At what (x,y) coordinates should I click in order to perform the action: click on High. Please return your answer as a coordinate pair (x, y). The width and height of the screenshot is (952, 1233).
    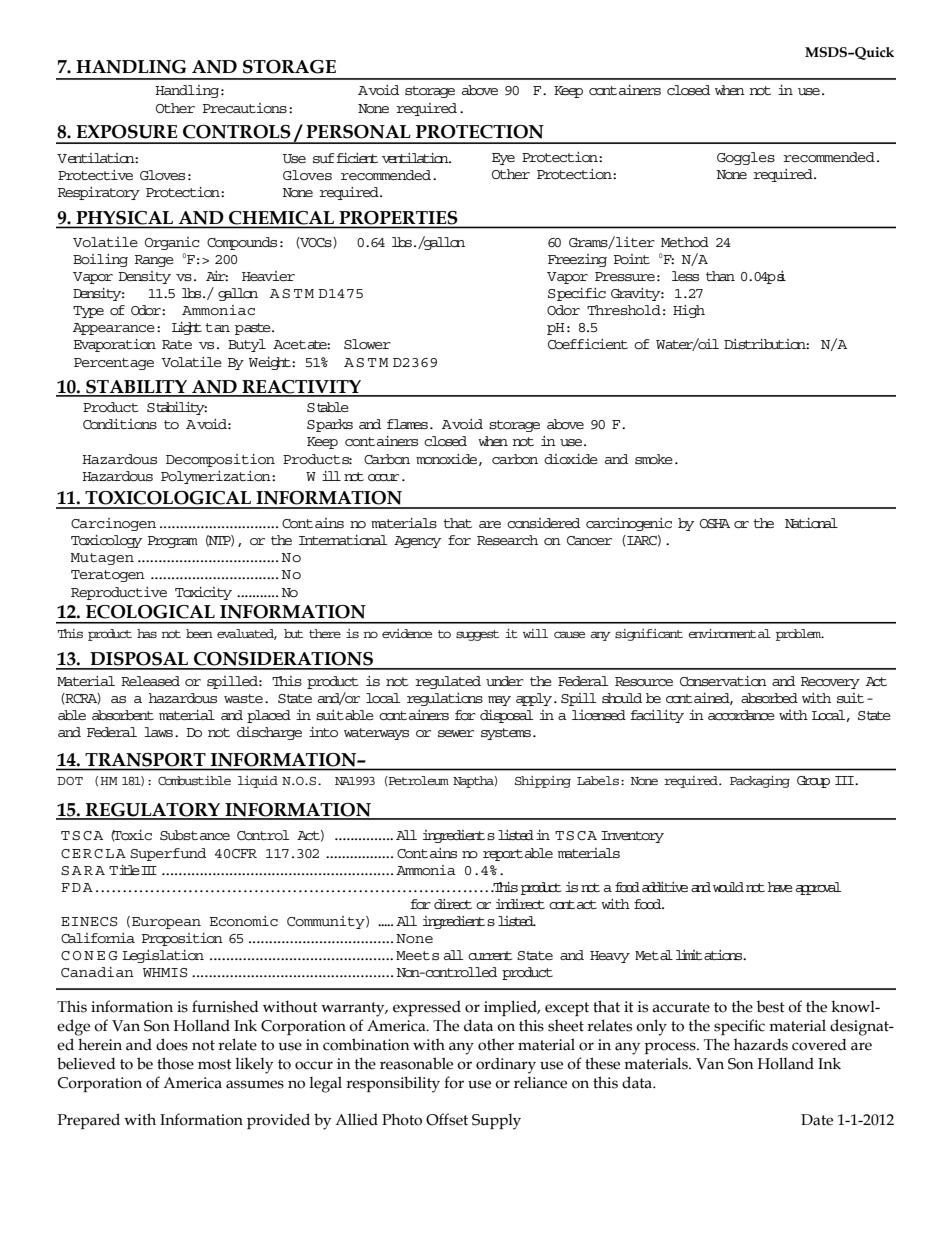
    Looking at the image, I should click on (689, 311).
